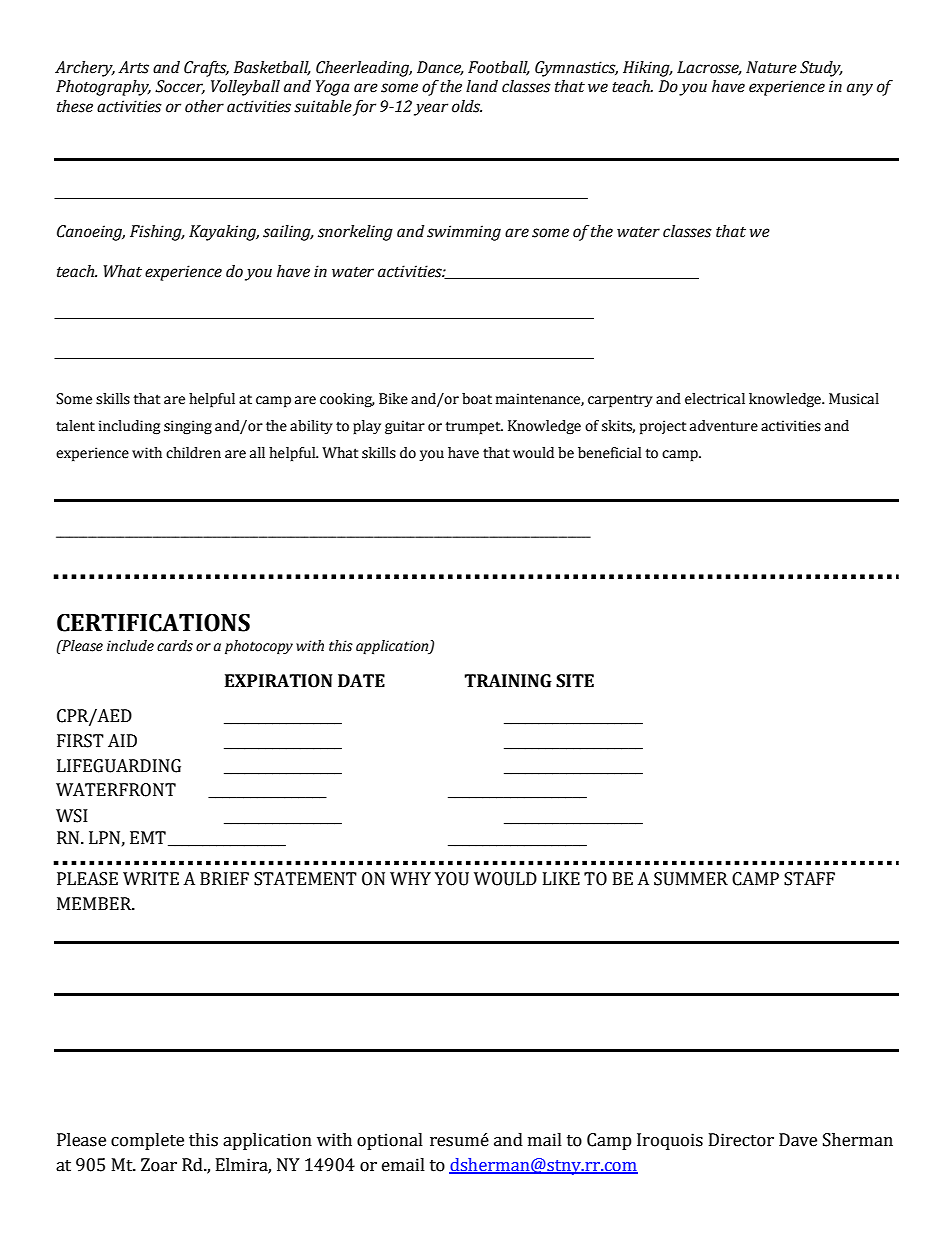 Image resolution: width=952 pixels, height=1233 pixels. What do you see at coordinates (575, 681) in the screenshot?
I see `SITE` at bounding box center [575, 681].
